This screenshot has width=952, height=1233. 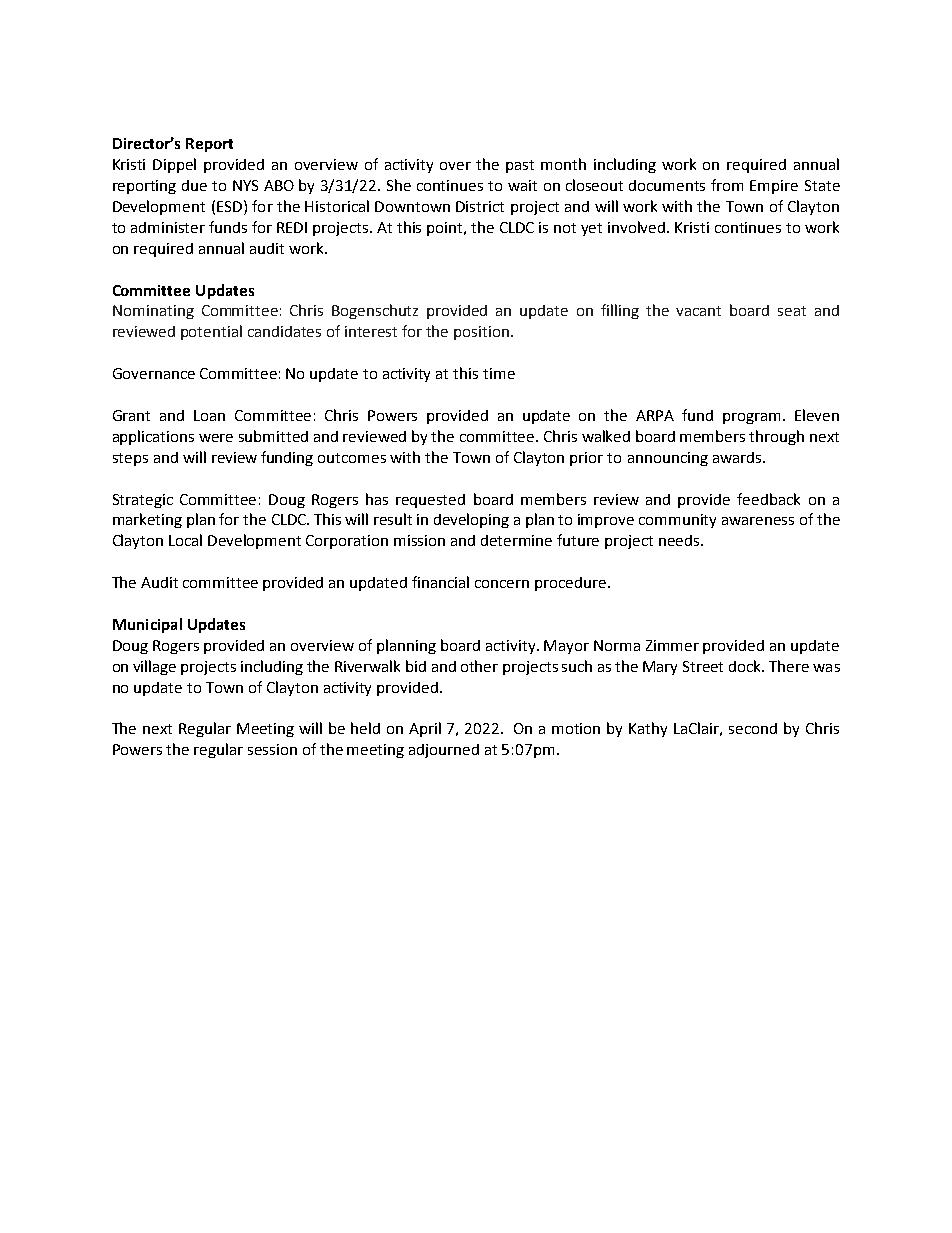 I want to click on from, so click(x=727, y=185).
